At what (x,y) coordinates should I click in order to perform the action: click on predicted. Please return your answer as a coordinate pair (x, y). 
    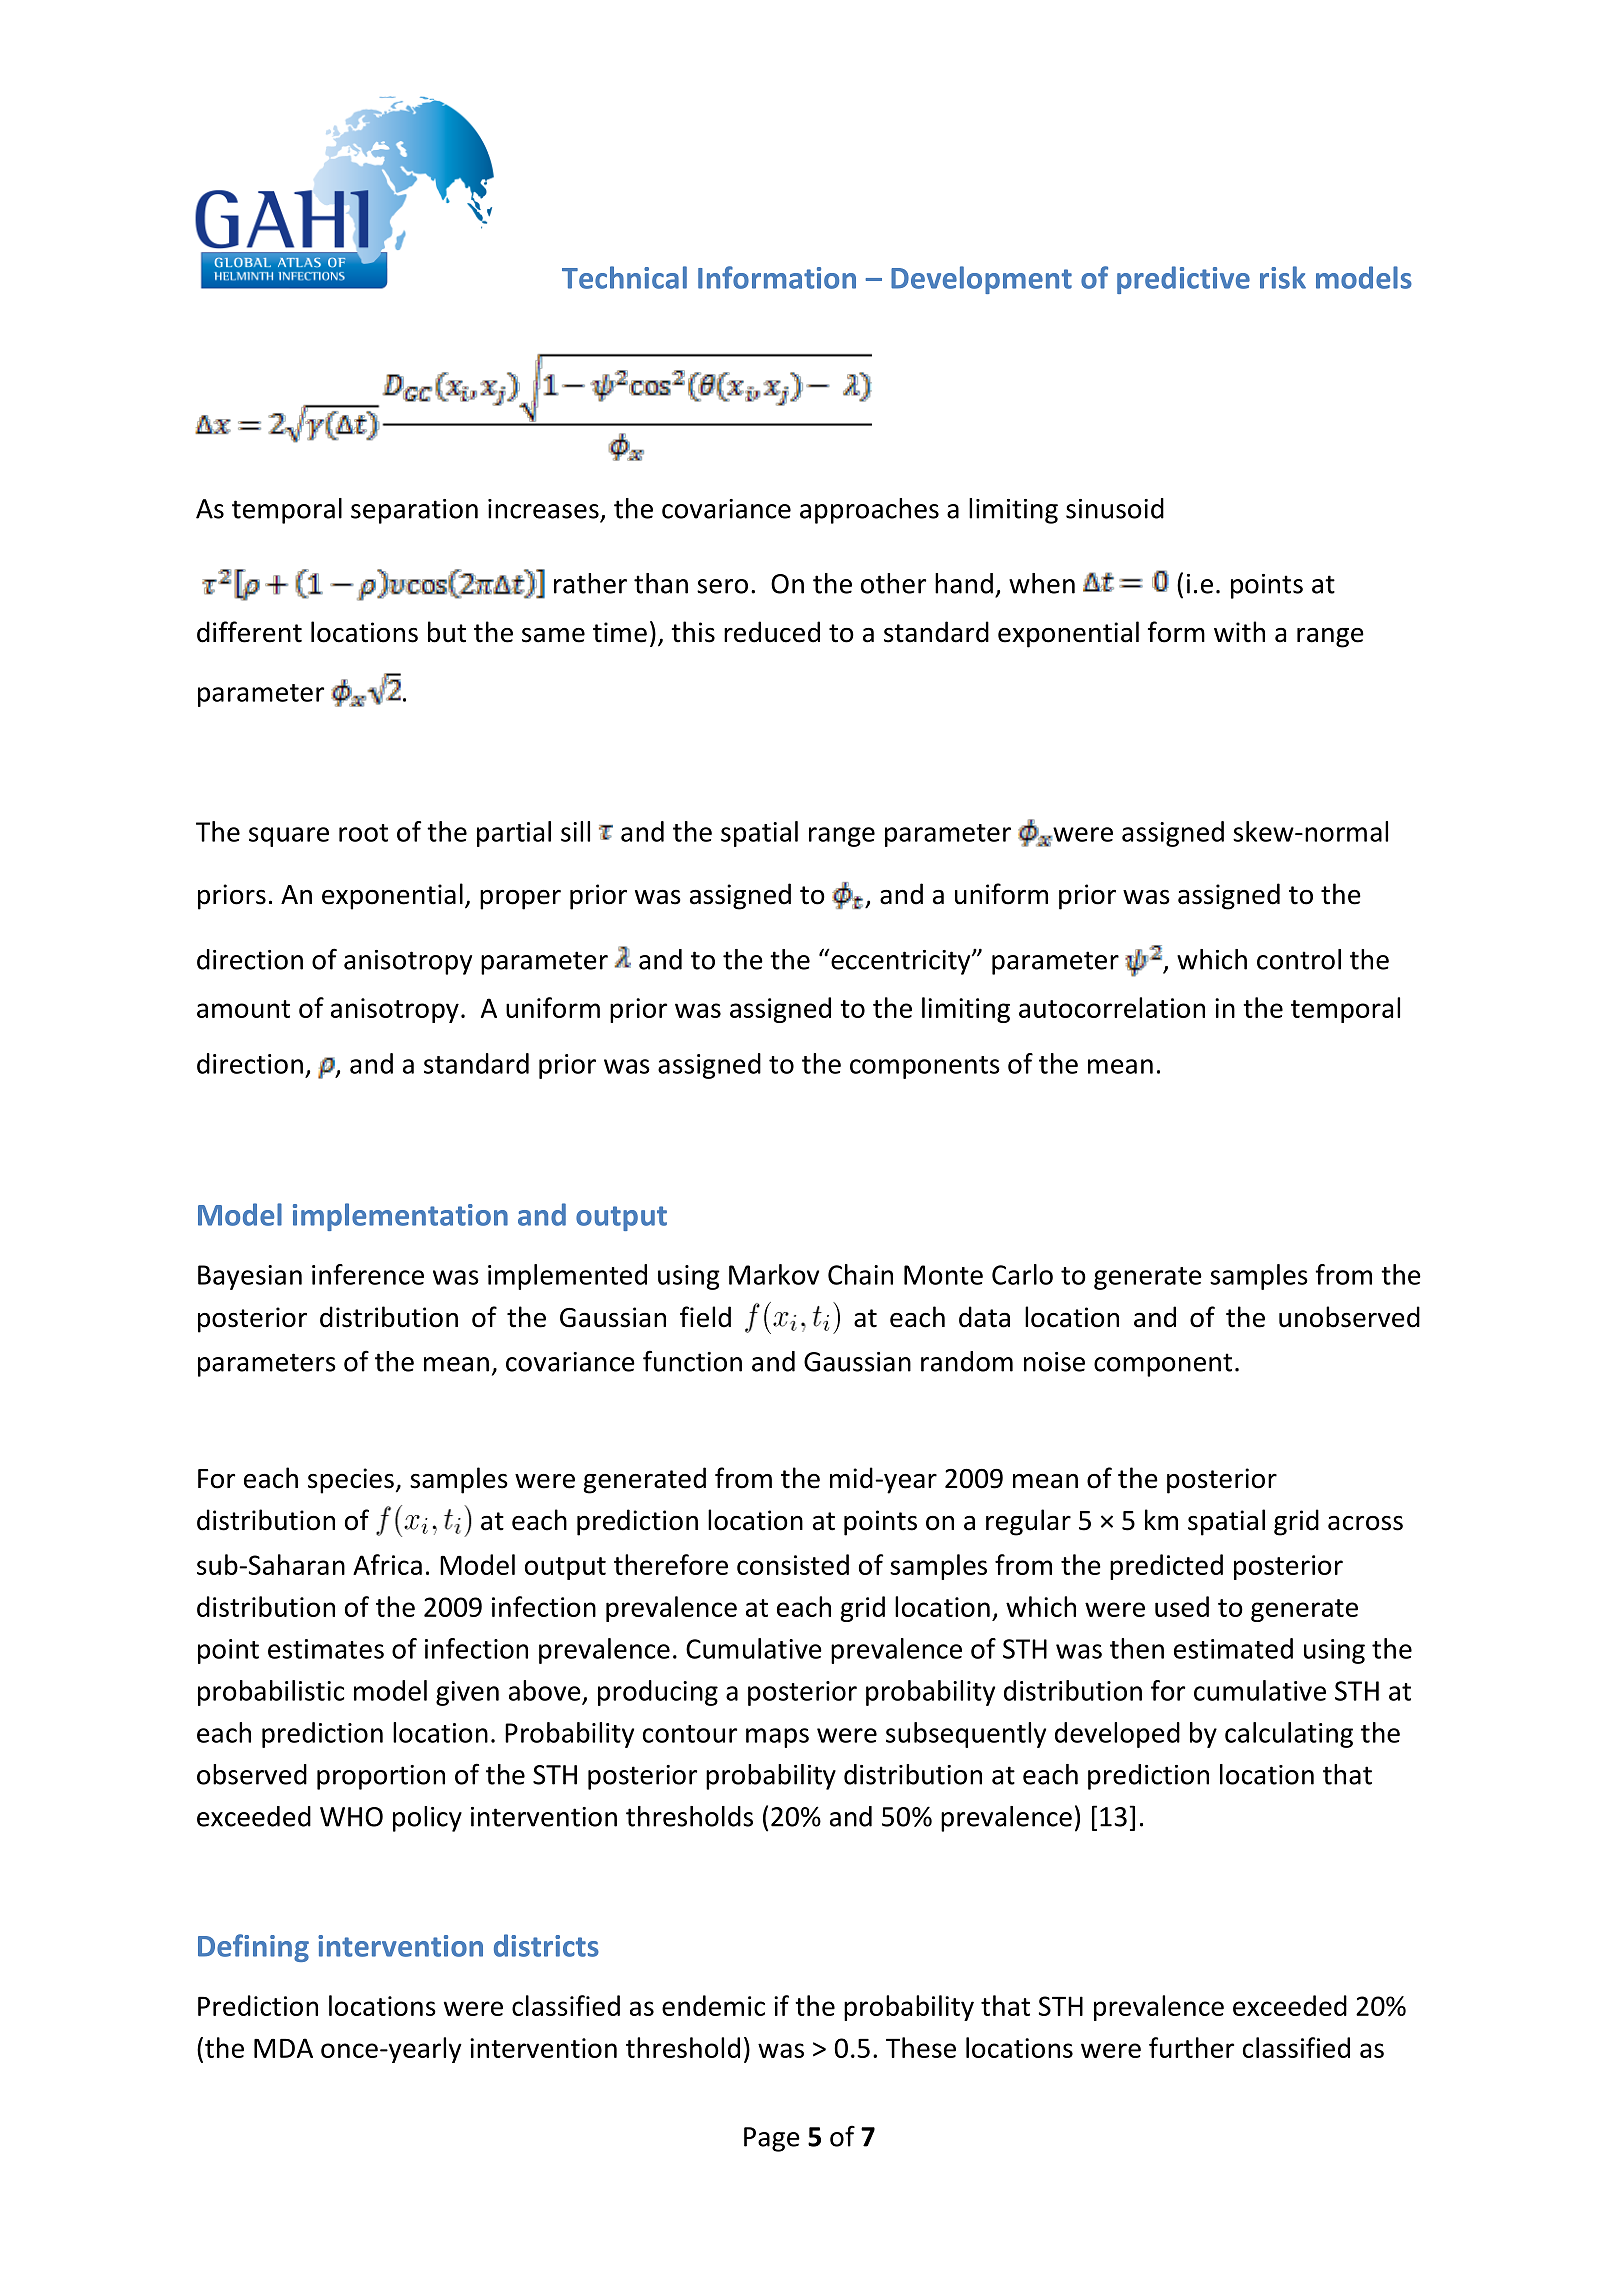
    Looking at the image, I should click on (1166, 1567).
